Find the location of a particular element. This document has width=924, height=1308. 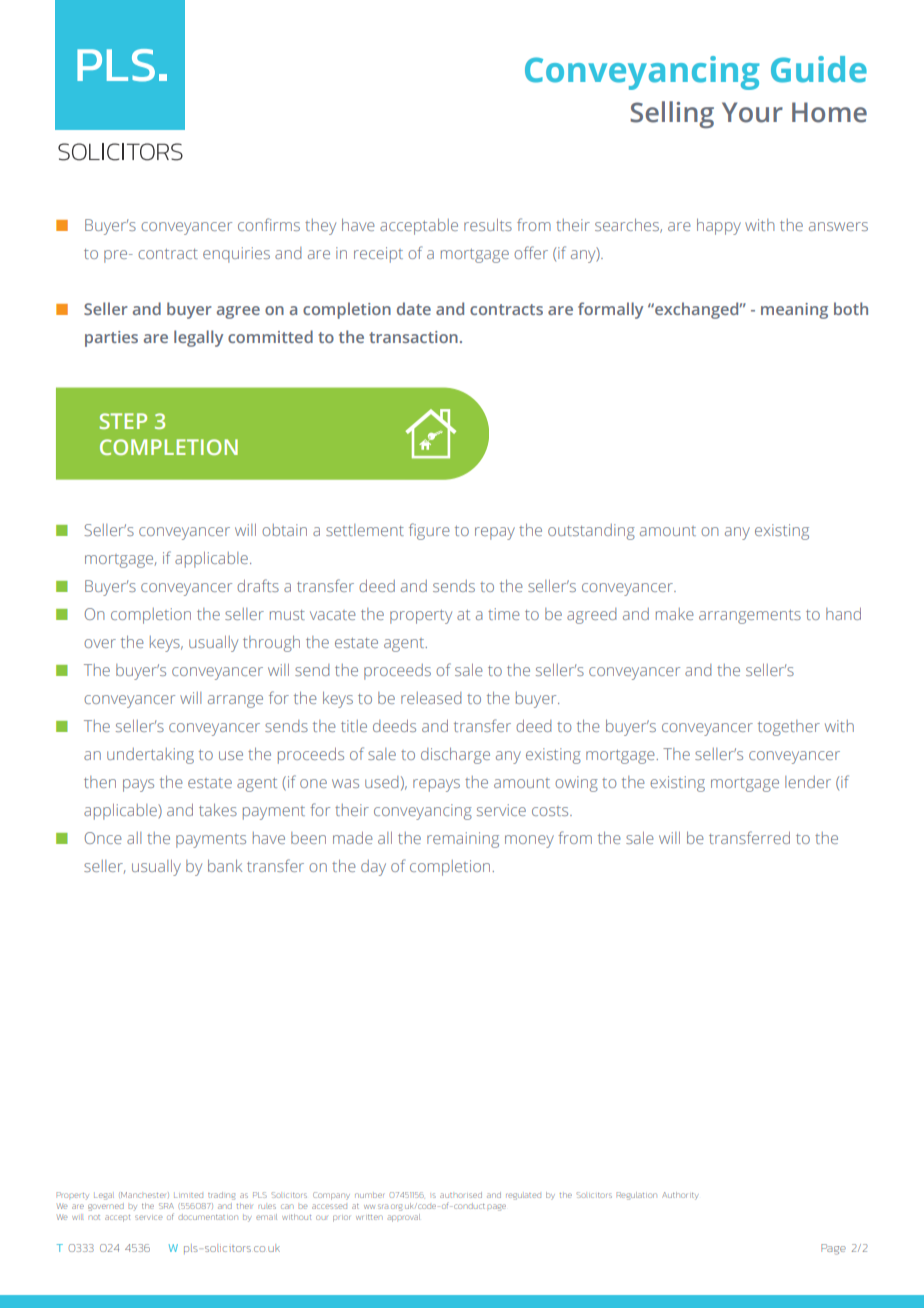

STEP is located at coordinates (123, 421).
